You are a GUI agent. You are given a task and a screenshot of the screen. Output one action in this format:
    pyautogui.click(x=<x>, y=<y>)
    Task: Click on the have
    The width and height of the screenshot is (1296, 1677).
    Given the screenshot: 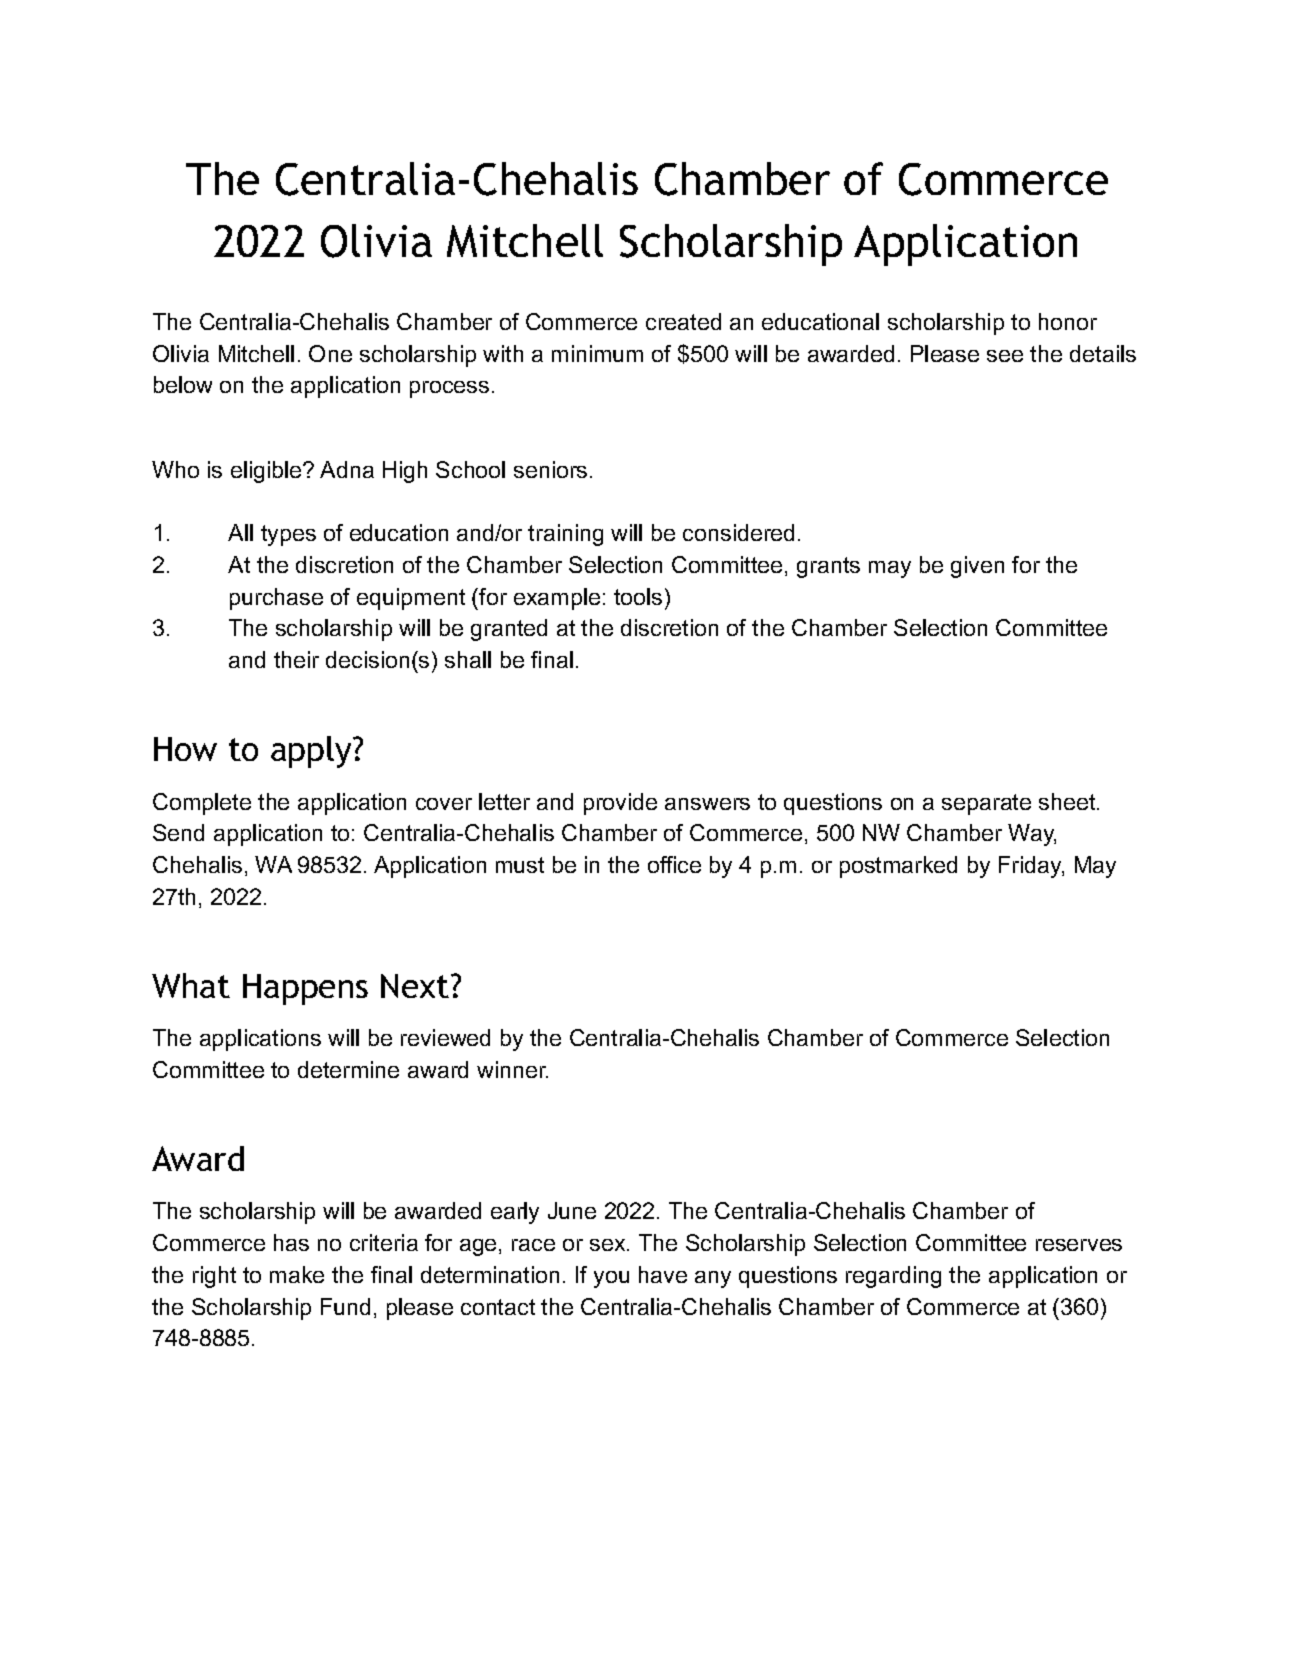 What is the action you would take?
    pyautogui.click(x=663, y=1274)
